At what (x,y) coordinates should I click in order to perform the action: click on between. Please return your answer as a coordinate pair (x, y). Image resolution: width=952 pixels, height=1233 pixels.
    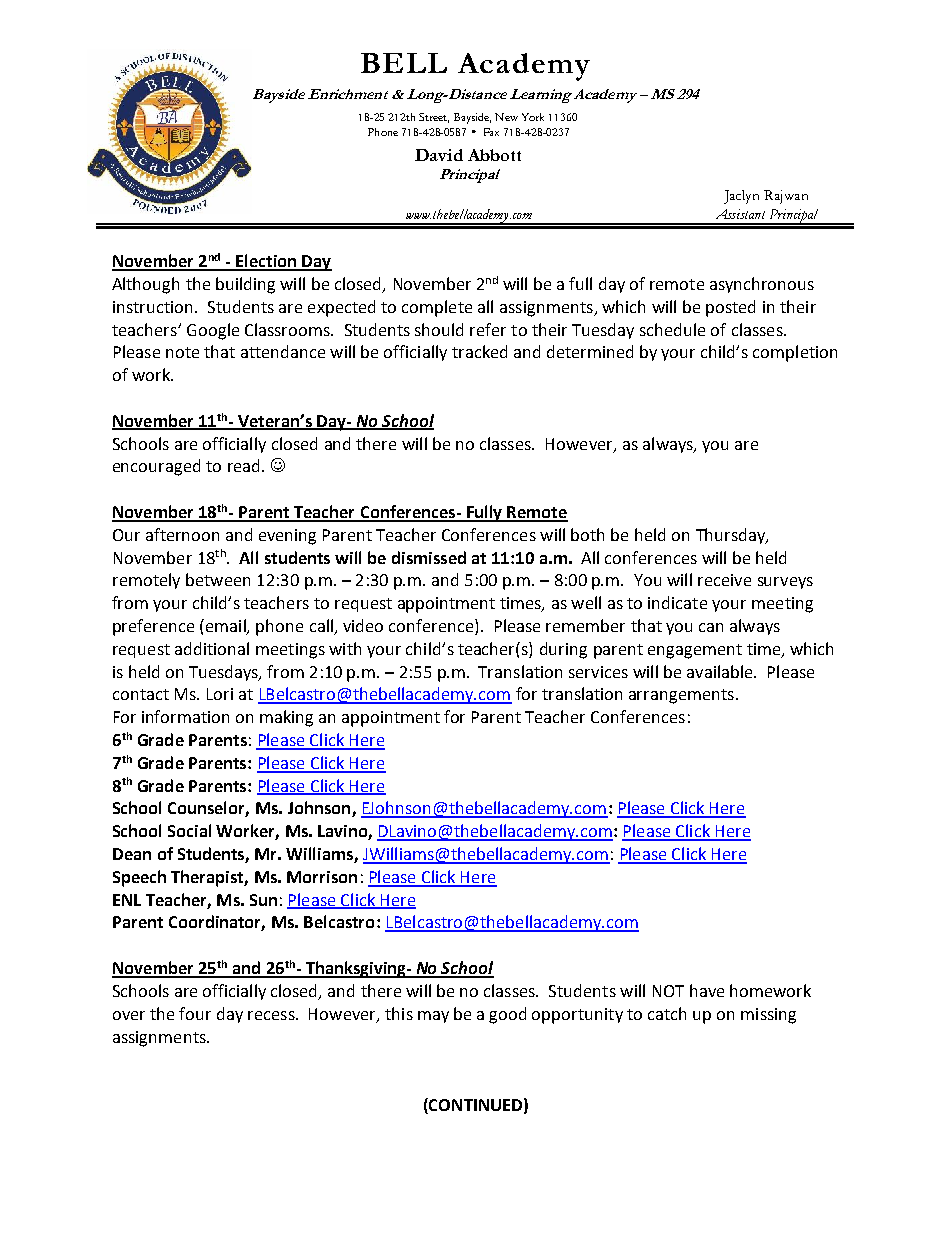
    Looking at the image, I should click on (218, 579).
